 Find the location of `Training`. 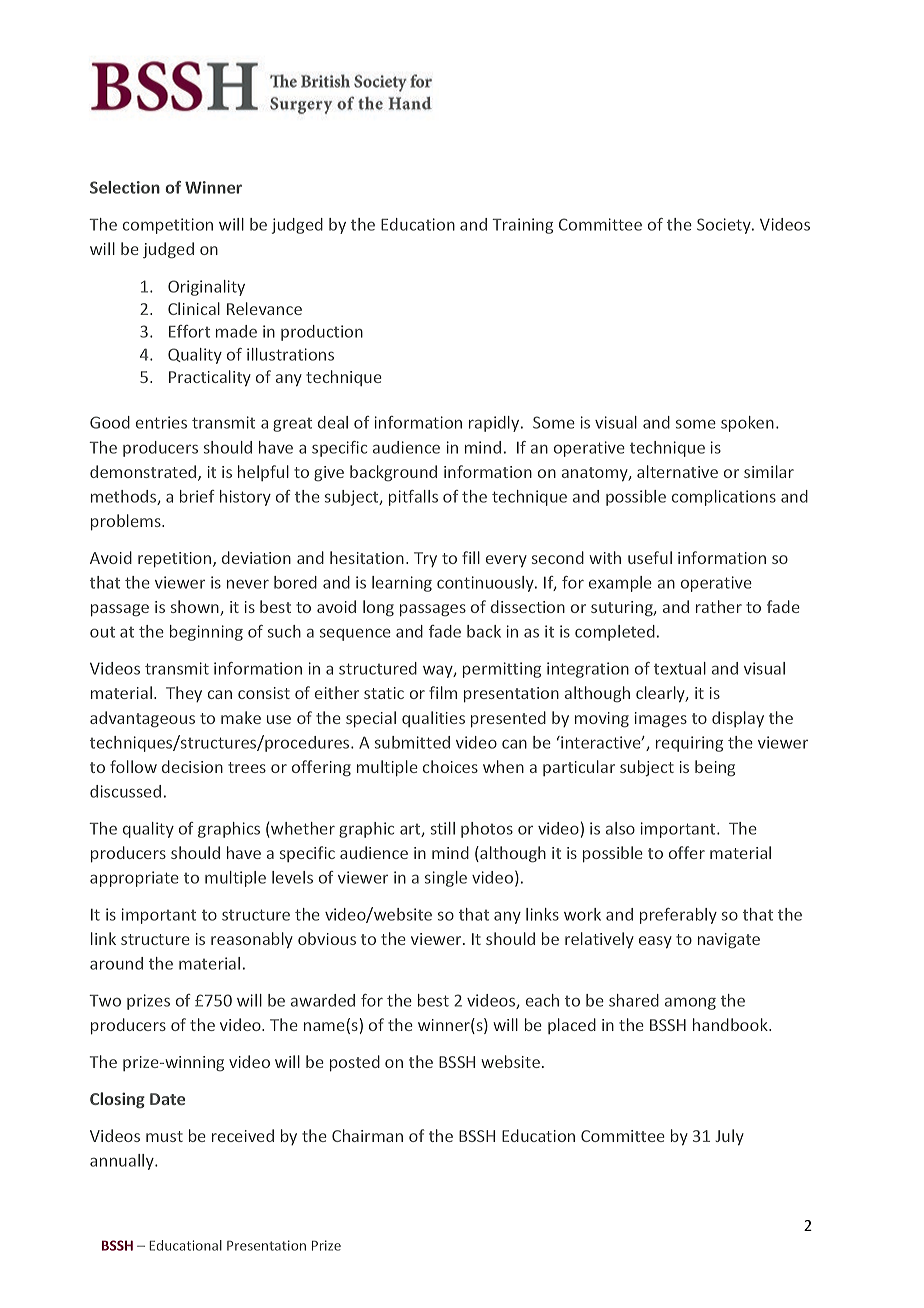

Training is located at coordinates (522, 226).
